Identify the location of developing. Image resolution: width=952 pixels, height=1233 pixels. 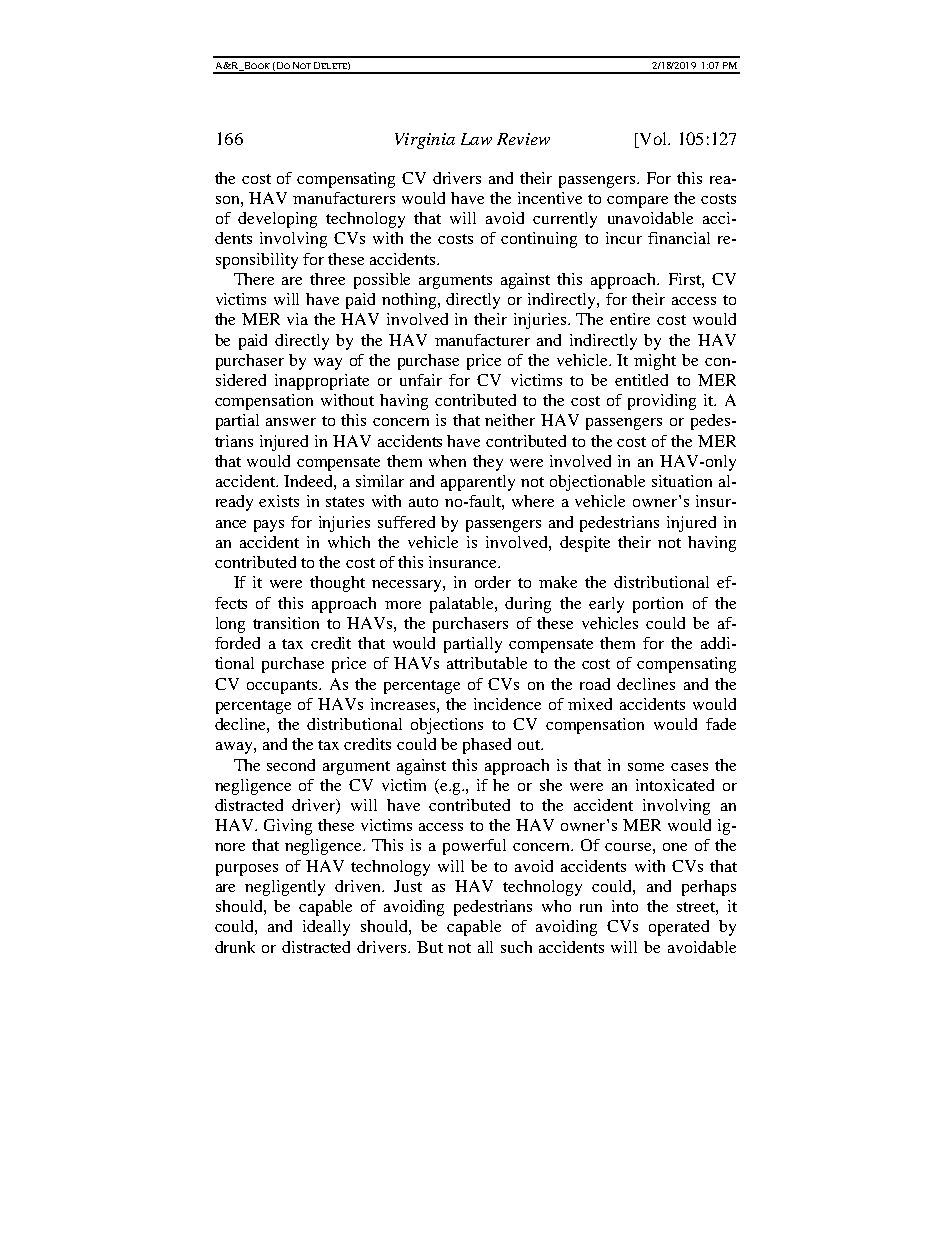
(277, 220).
